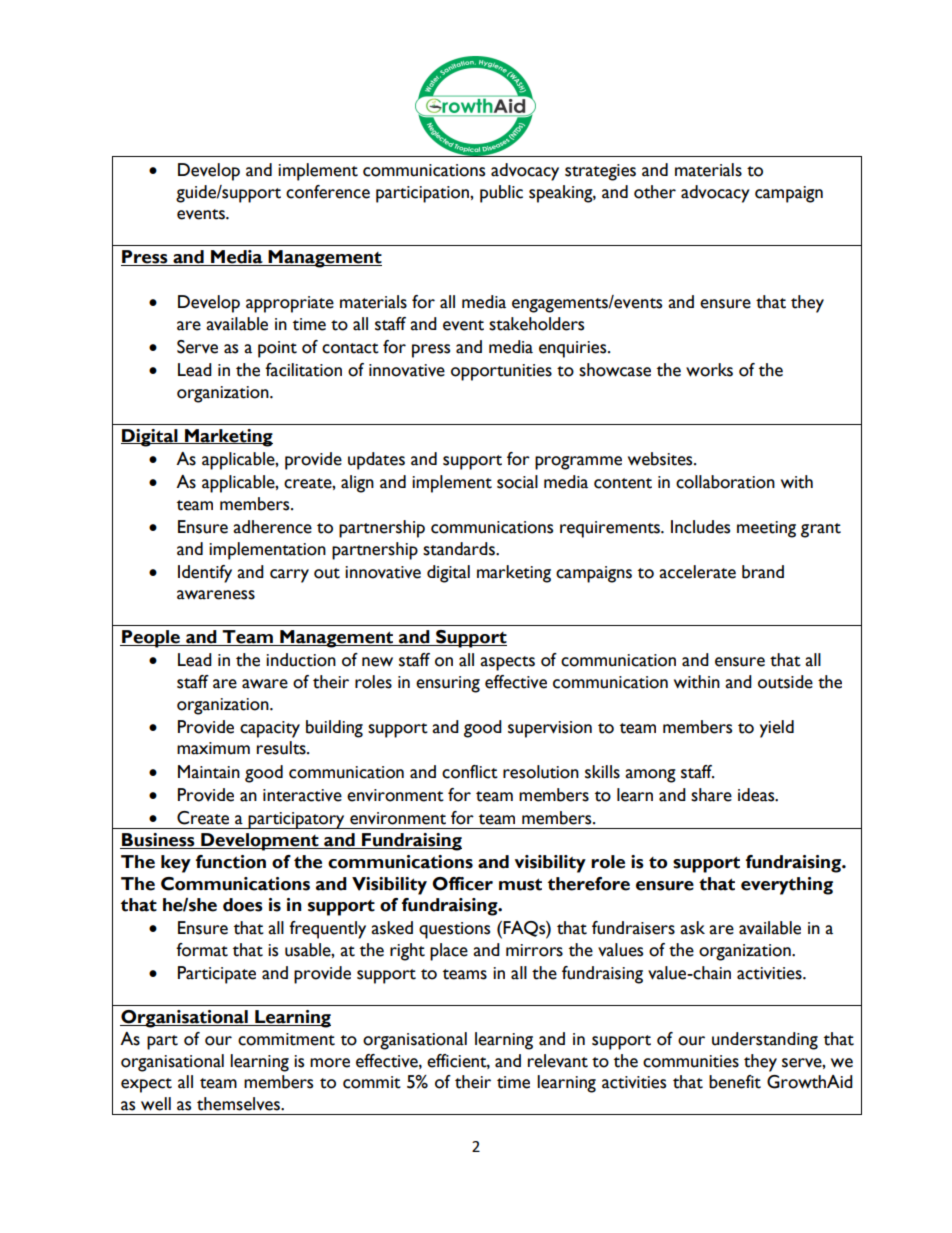  What do you see at coordinates (151, 639) in the document?
I see `People` at bounding box center [151, 639].
